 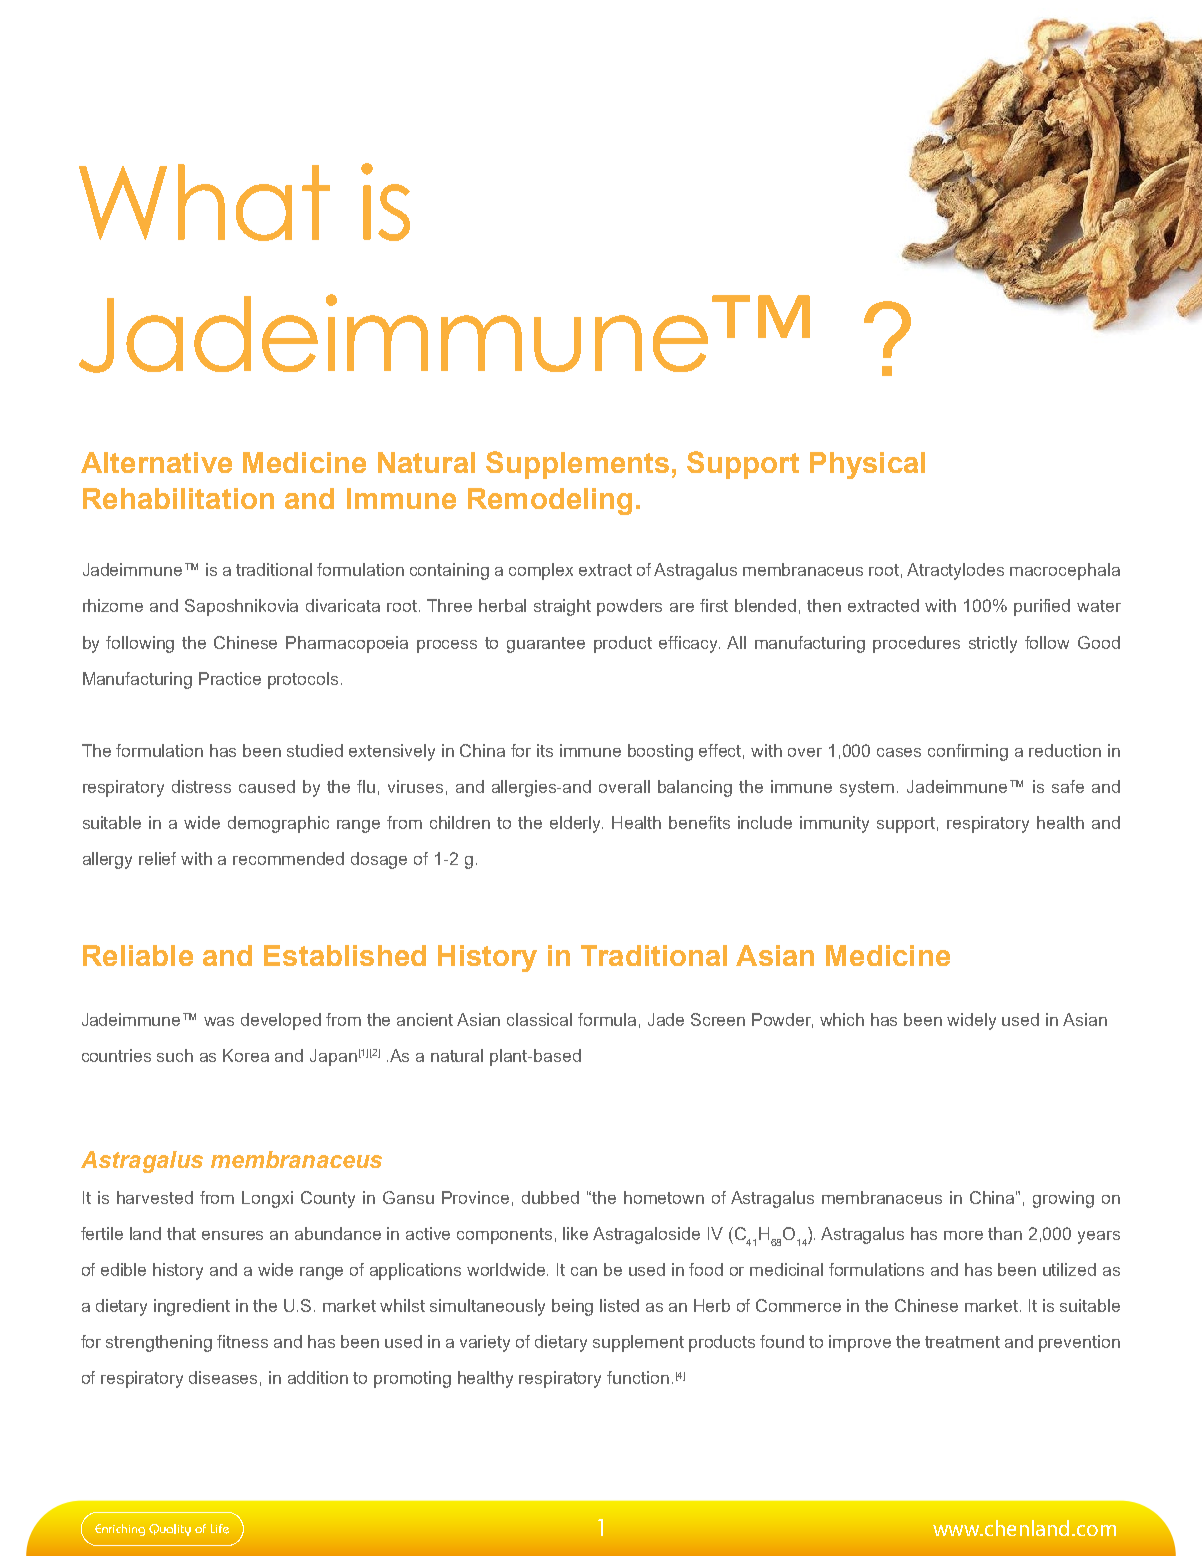 What do you see at coordinates (242, 1341) in the screenshot?
I see `fitness` at bounding box center [242, 1341].
